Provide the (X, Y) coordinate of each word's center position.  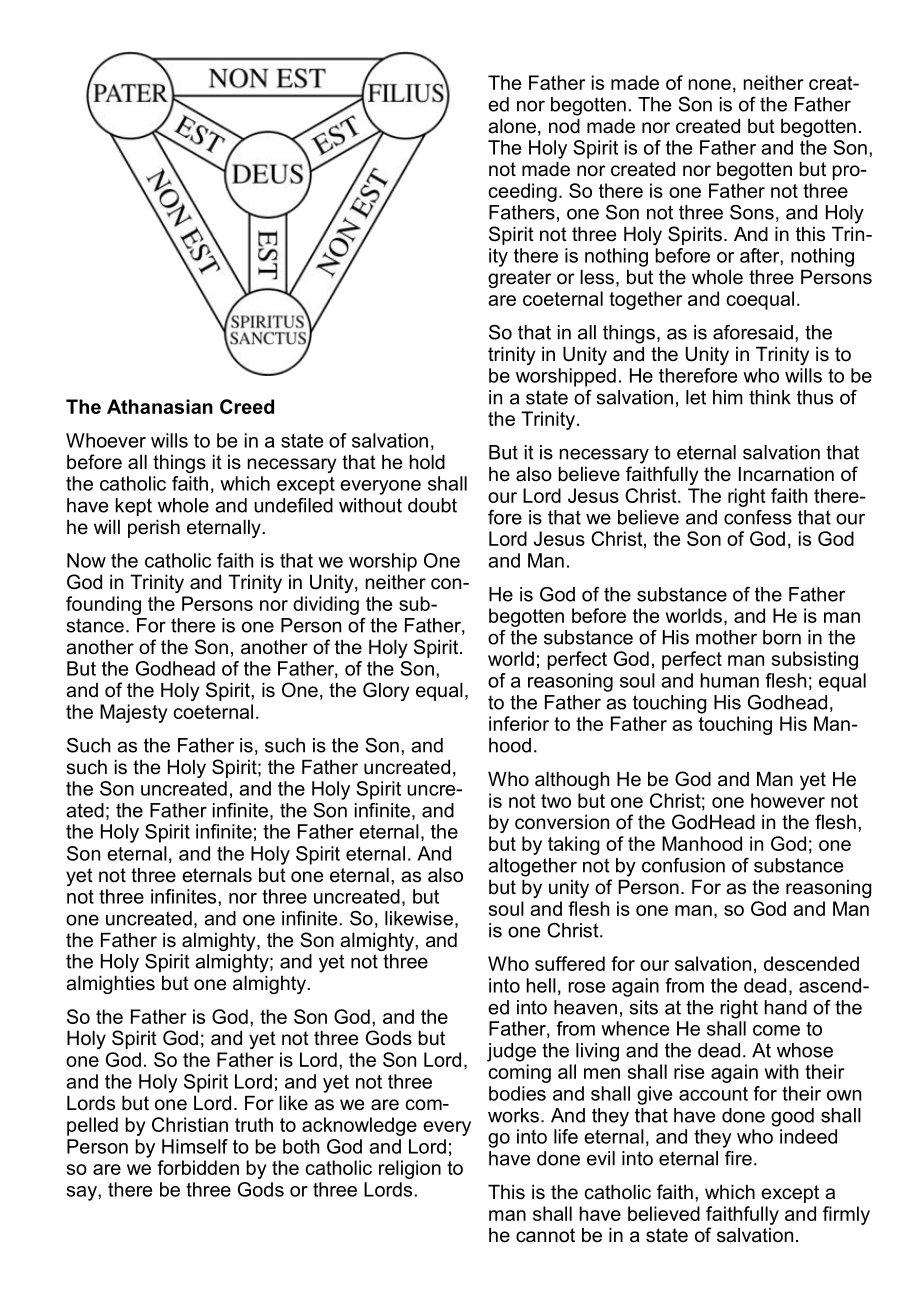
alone (512, 126)
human (730, 680)
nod (564, 126)
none (710, 84)
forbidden (198, 1167)
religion (410, 1169)
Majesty (134, 713)
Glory (386, 691)
